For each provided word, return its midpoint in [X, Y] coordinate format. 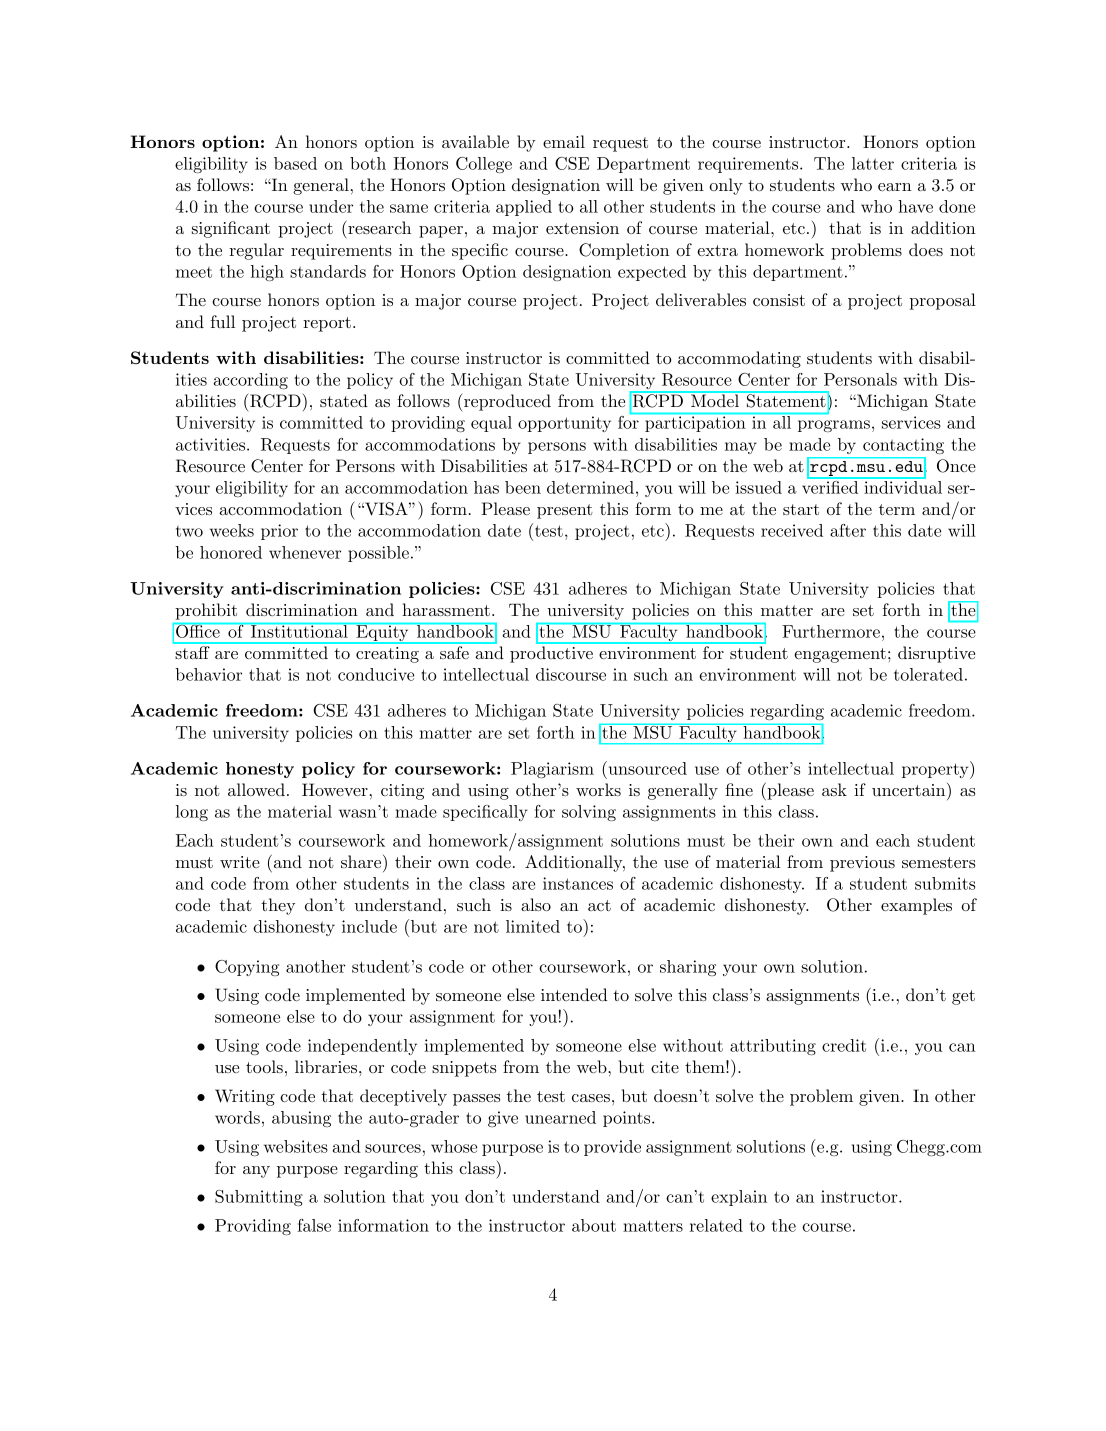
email [564, 141]
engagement [840, 655]
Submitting [259, 1198]
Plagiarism [552, 770]
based [295, 163]
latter [873, 163]
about [594, 1225]
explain [739, 1198]
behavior [208, 674]
